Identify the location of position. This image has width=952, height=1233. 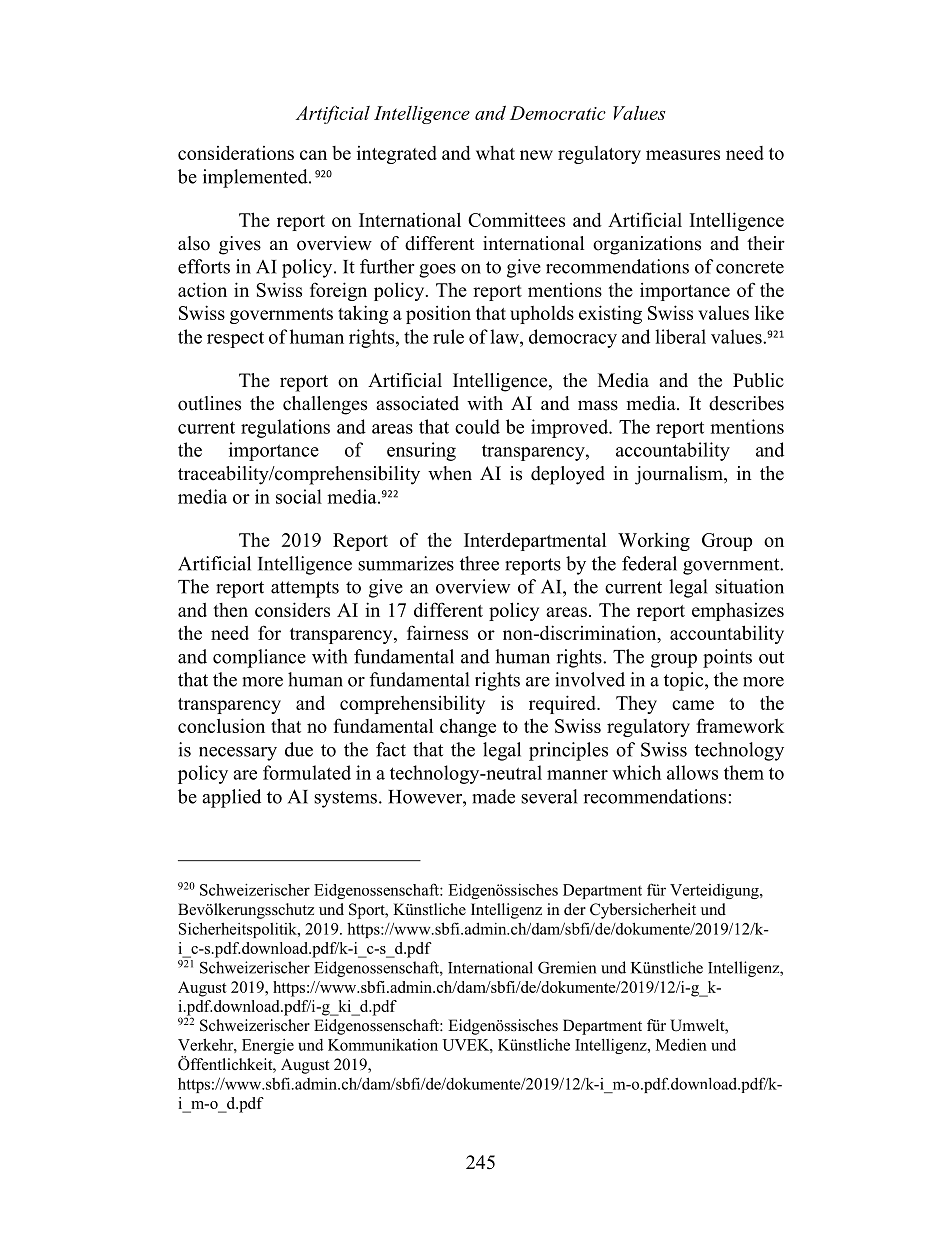
(438, 315).
